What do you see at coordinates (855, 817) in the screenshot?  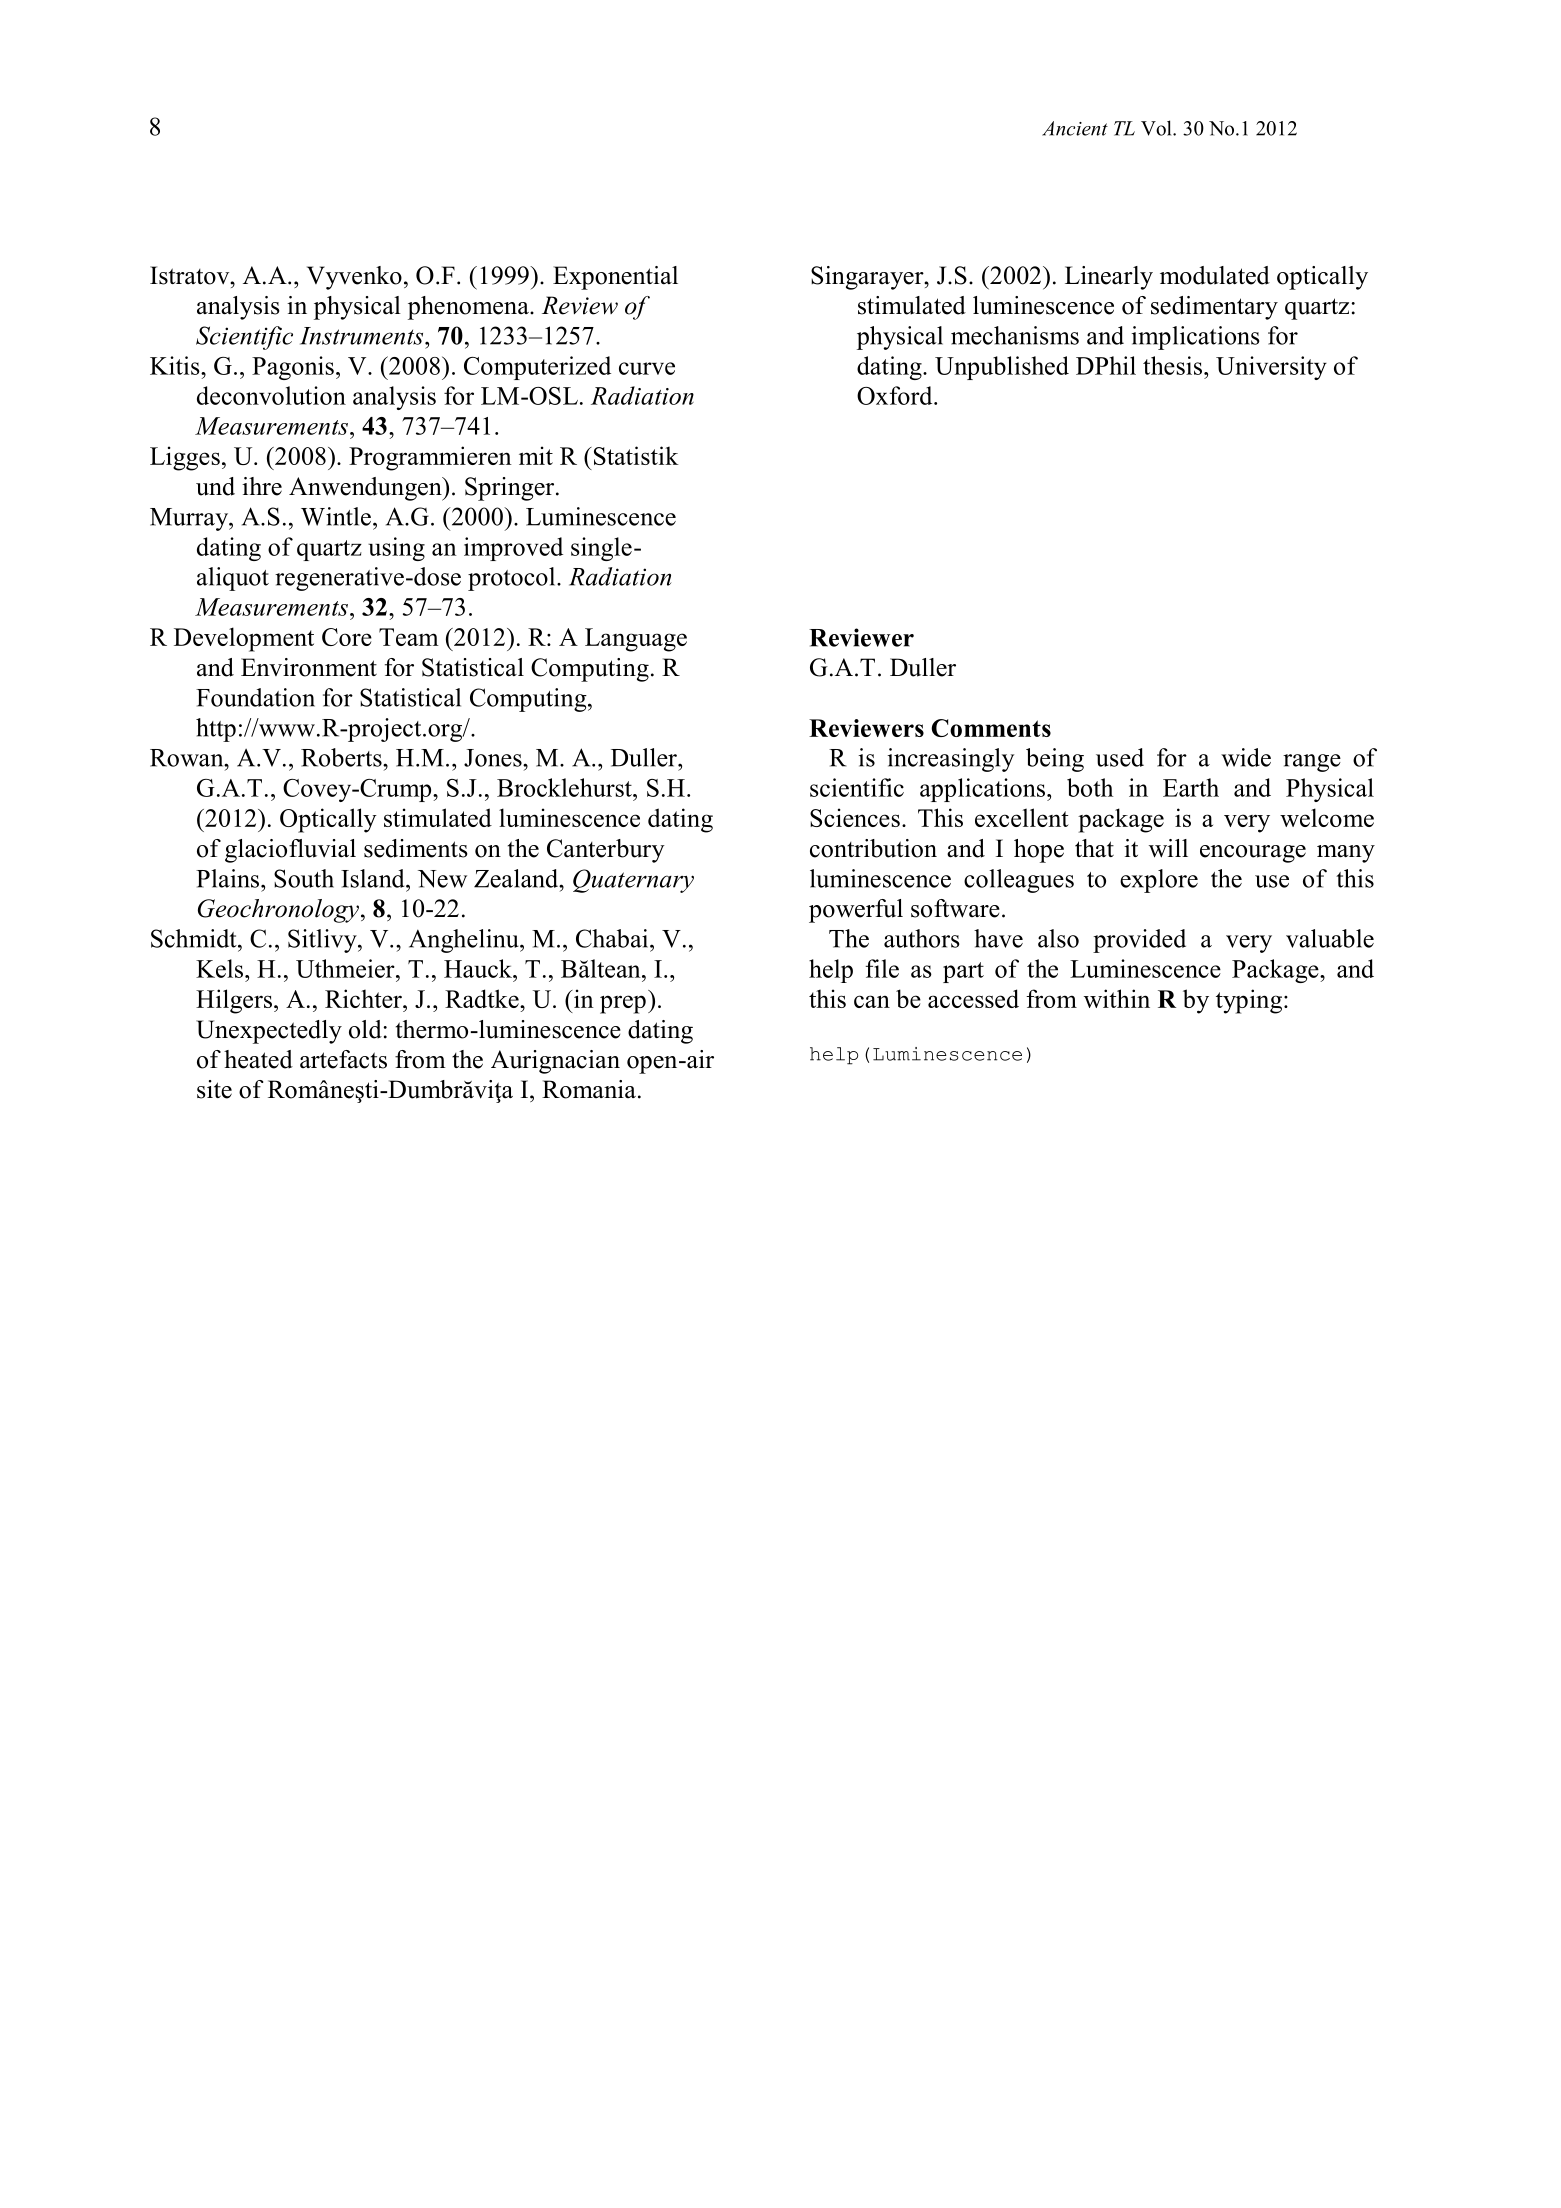 I see `Sciences` at bounding box center [855, 817].
